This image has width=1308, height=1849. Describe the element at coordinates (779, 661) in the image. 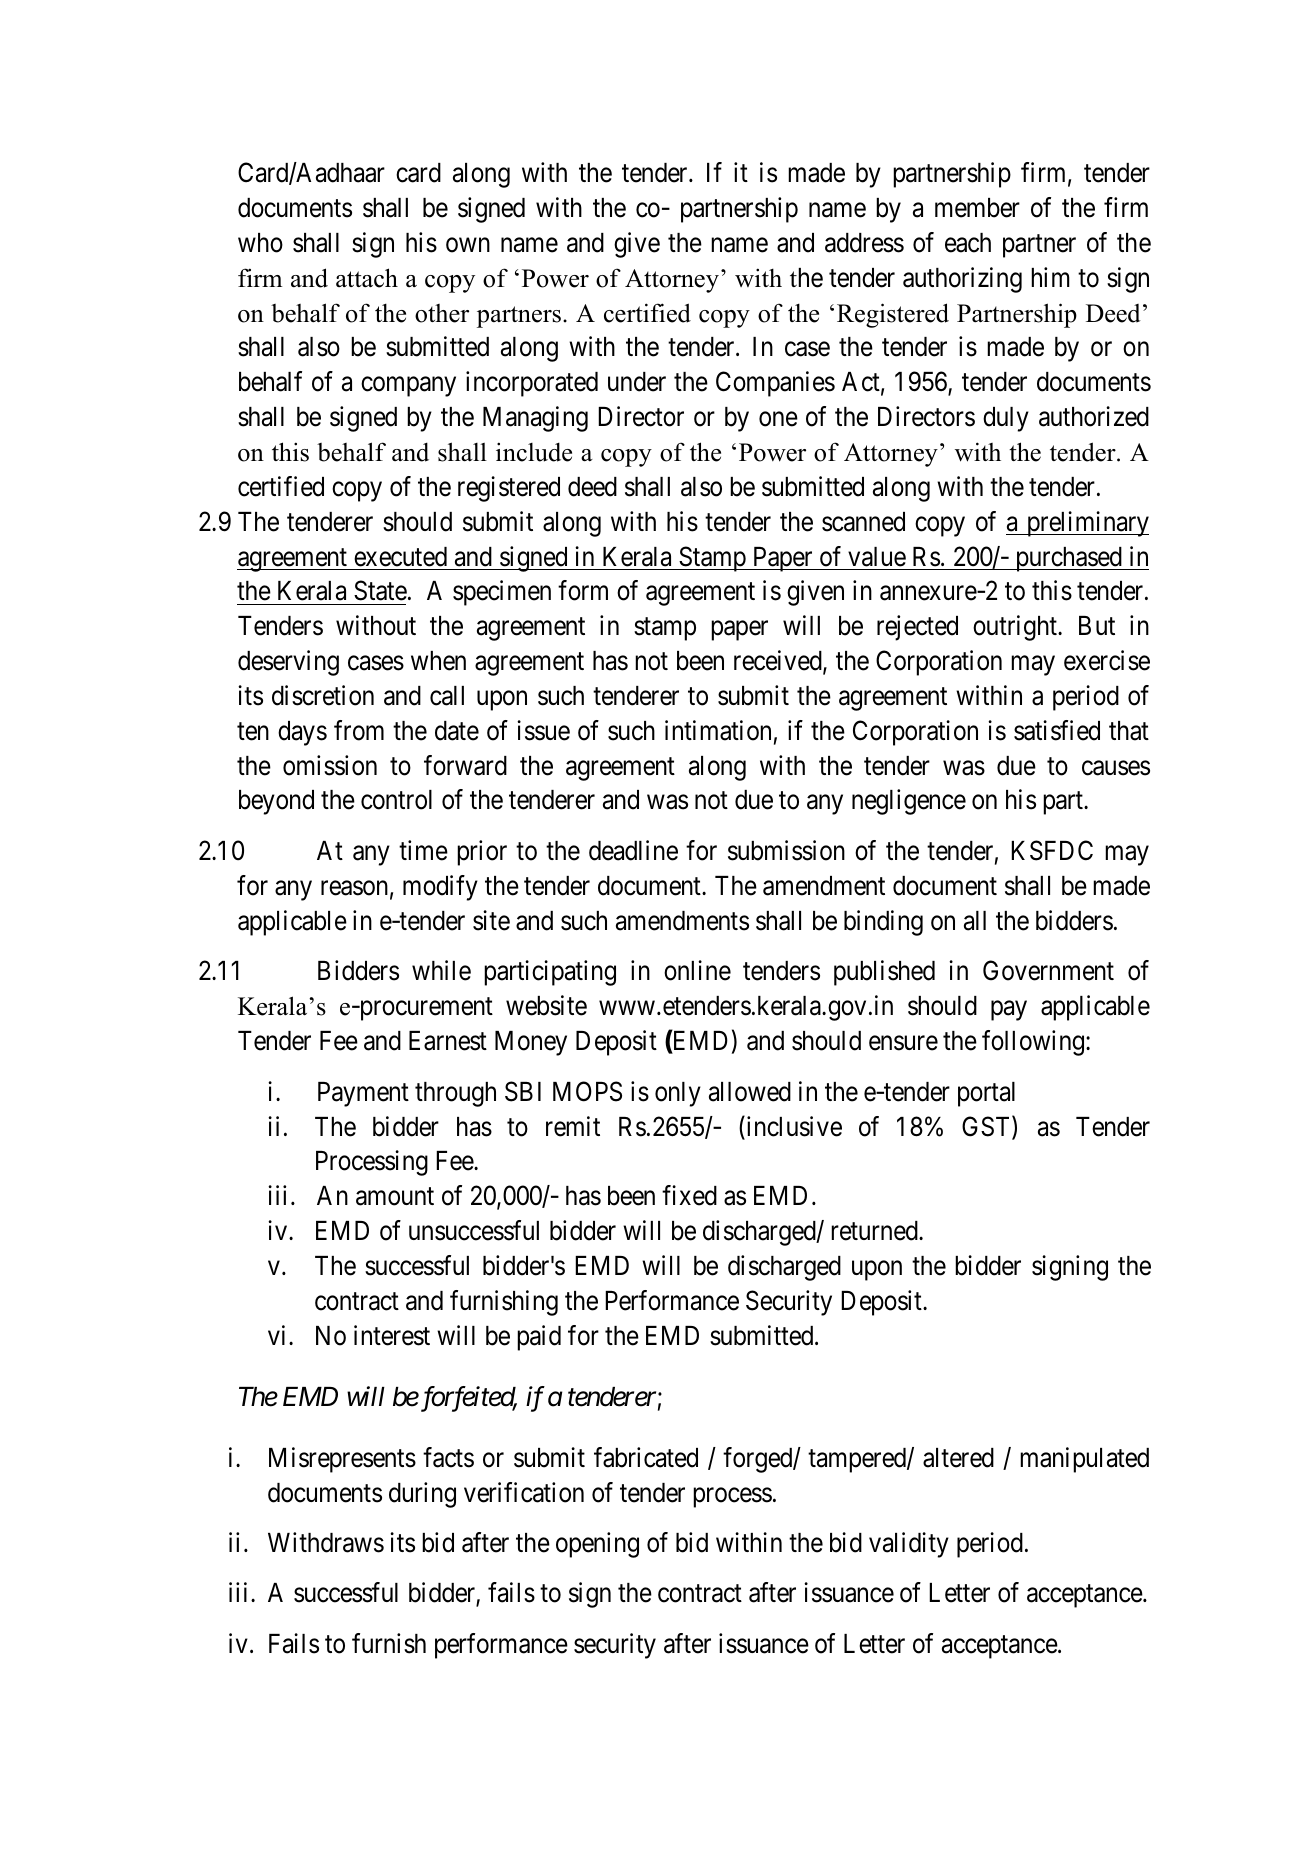

I see `received` at that location.
